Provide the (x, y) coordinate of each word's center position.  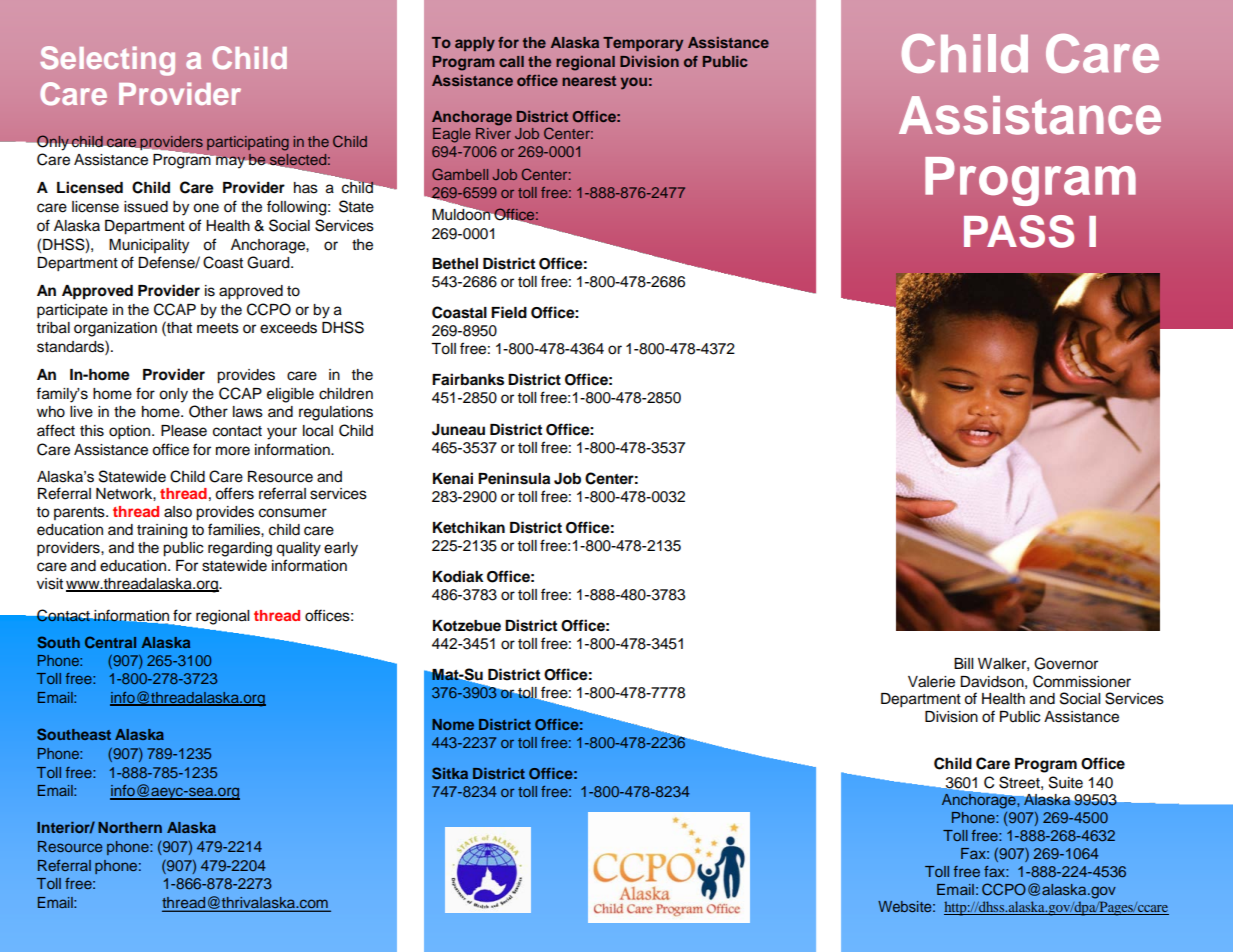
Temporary (643, 44)
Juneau (458, 430)
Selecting (107, 61)
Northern (130, 827)
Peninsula (514, 478)
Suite (1066, 782)
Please (184, 431)
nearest (589, 81)
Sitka (450, 773)
